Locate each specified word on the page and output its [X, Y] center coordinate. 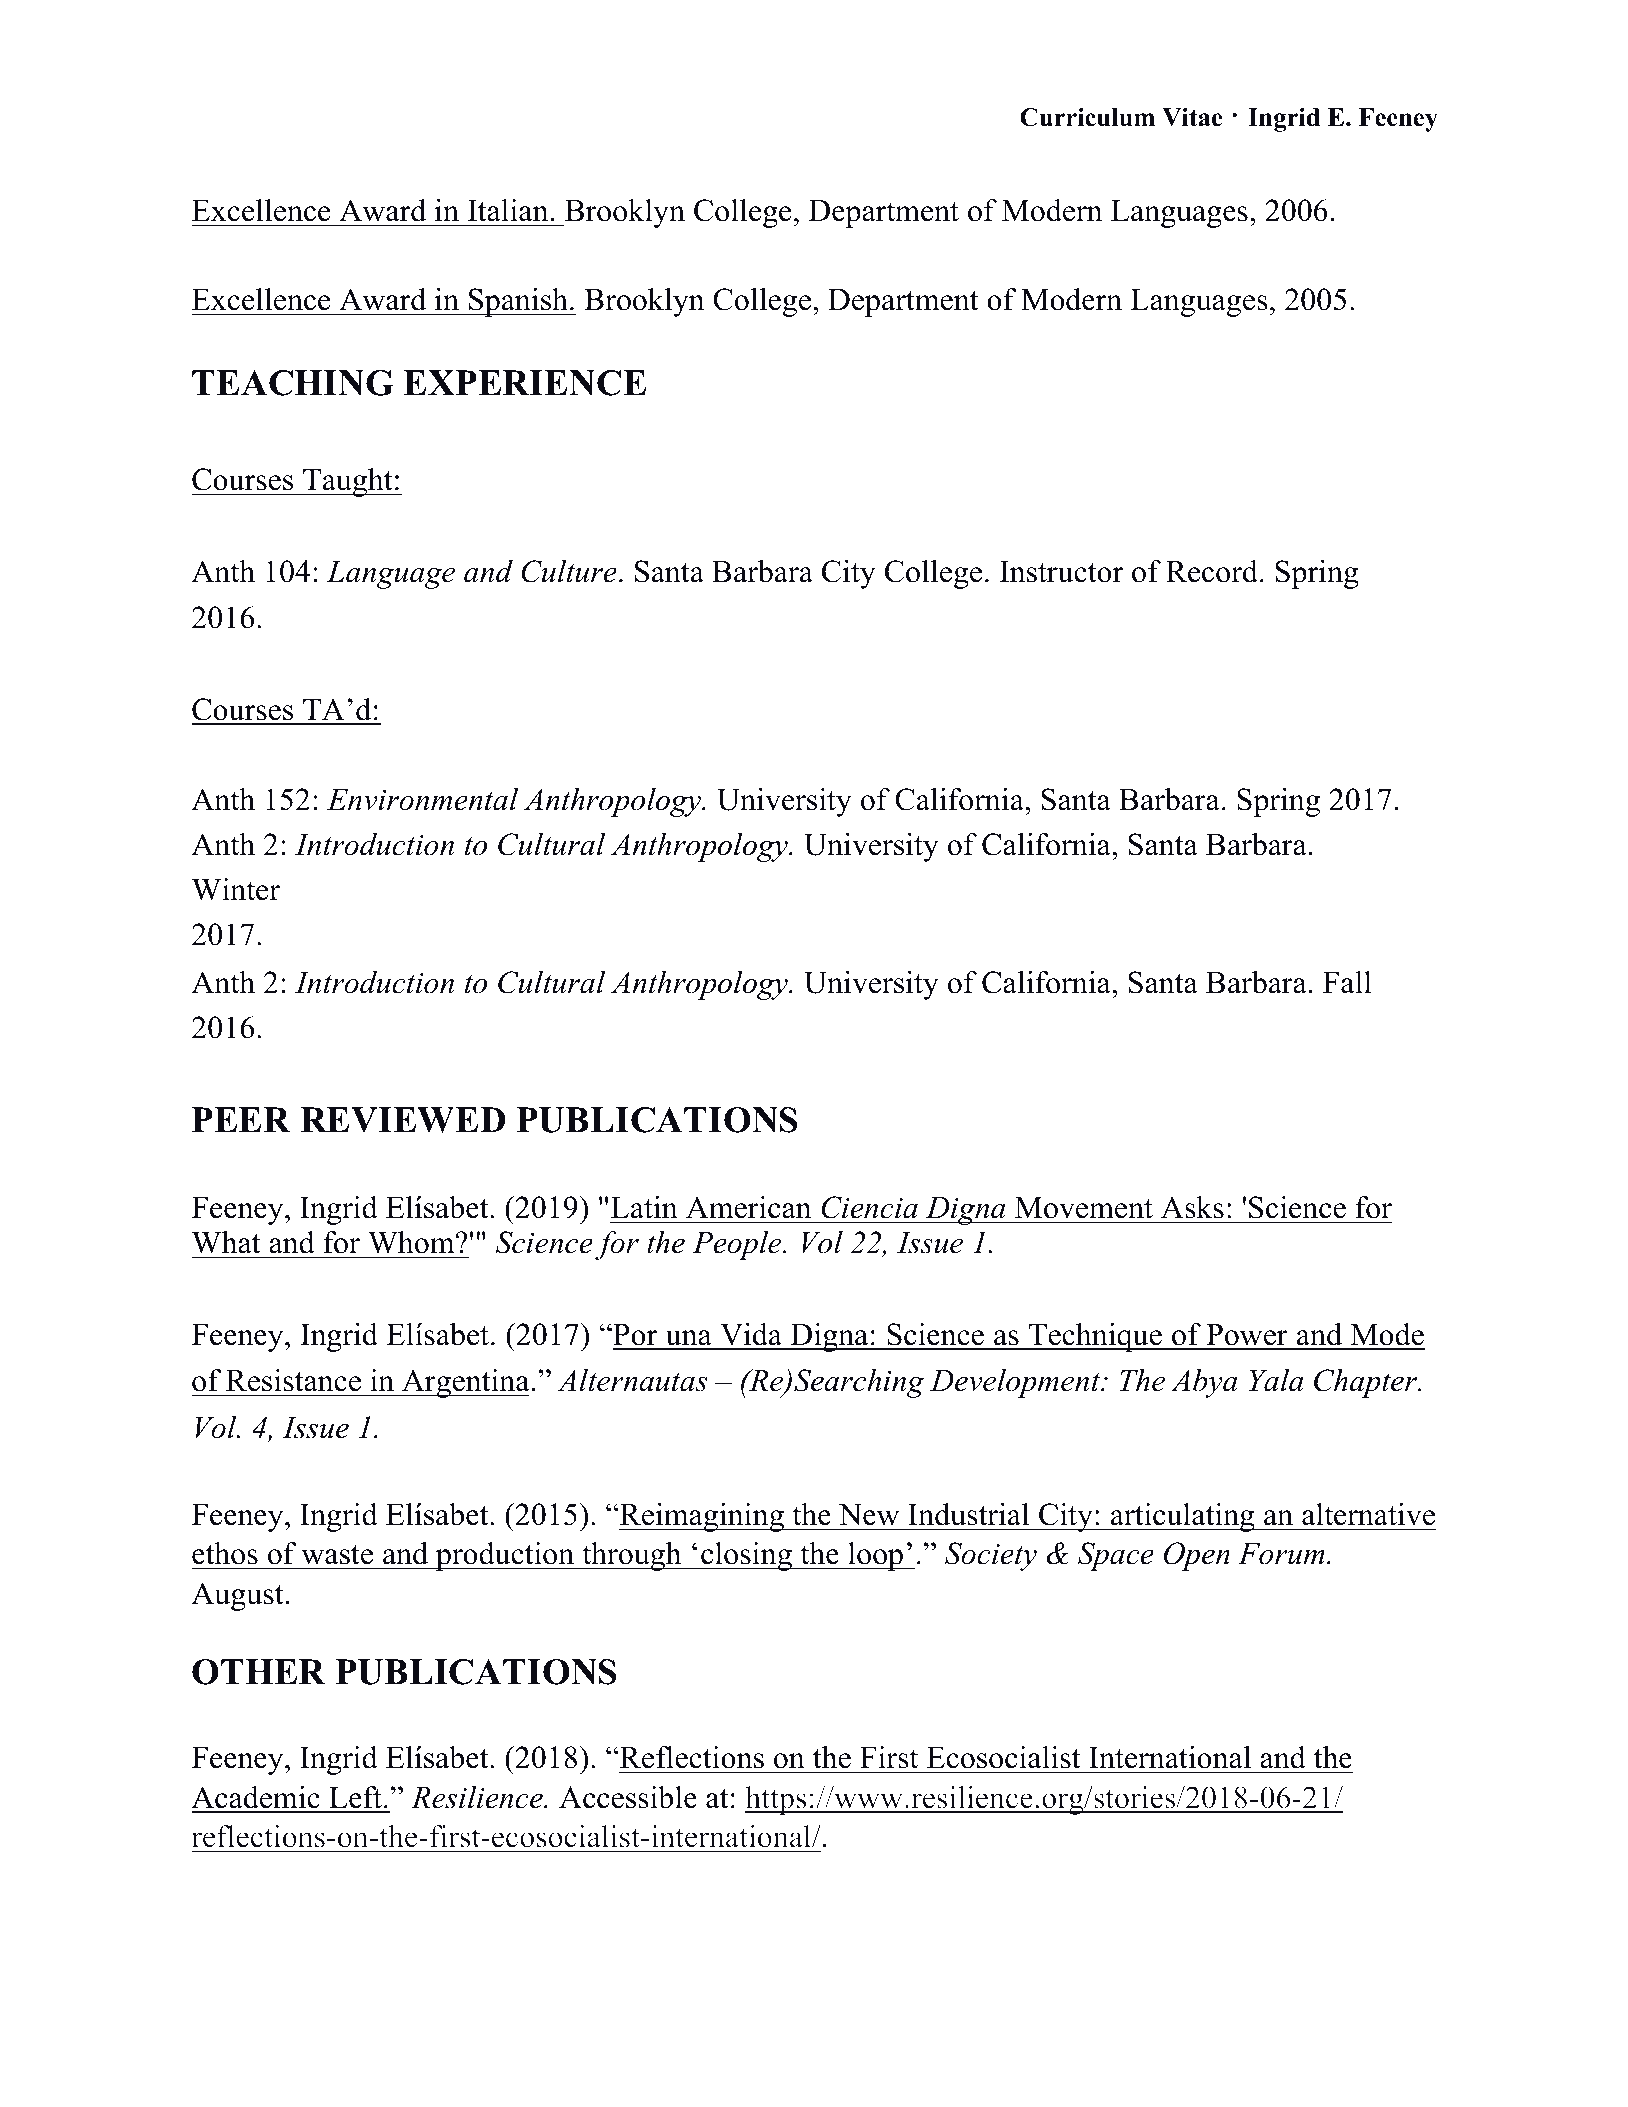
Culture [569, 571]
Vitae [1192, 117]
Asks [1192, 1207]
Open [1197, 1556]
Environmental [422, 799]
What [226, 1242]
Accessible [628, 1797]
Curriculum [1087, 117]
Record [1212, 571]
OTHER [258, 1672]
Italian [508, 210]
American [748, 1207]
